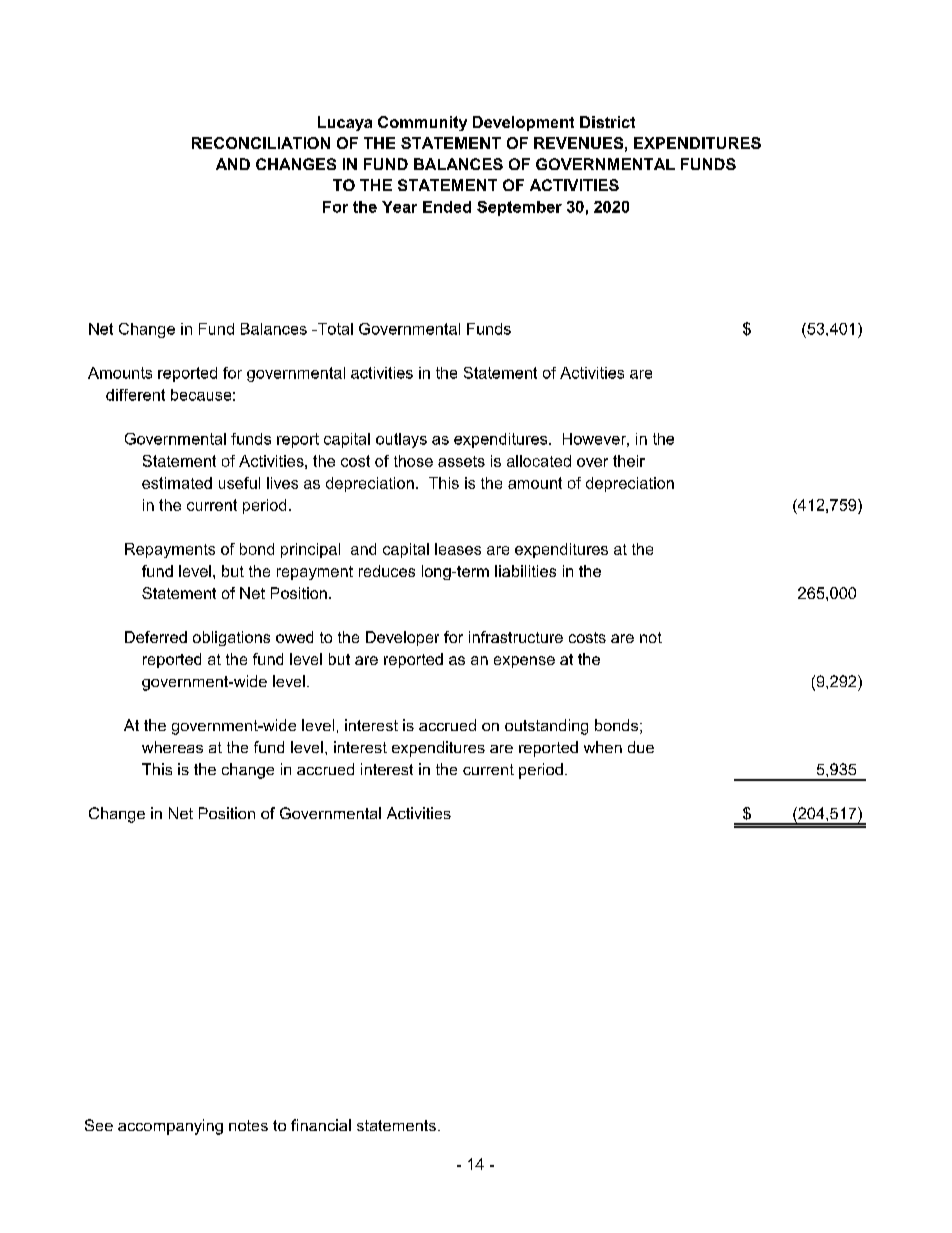 This screenshot has width=952, height=1233. What do you see at coordinates (402, 638) in the screenshot?
I see `Developer` at bounding box center [402, 638].
